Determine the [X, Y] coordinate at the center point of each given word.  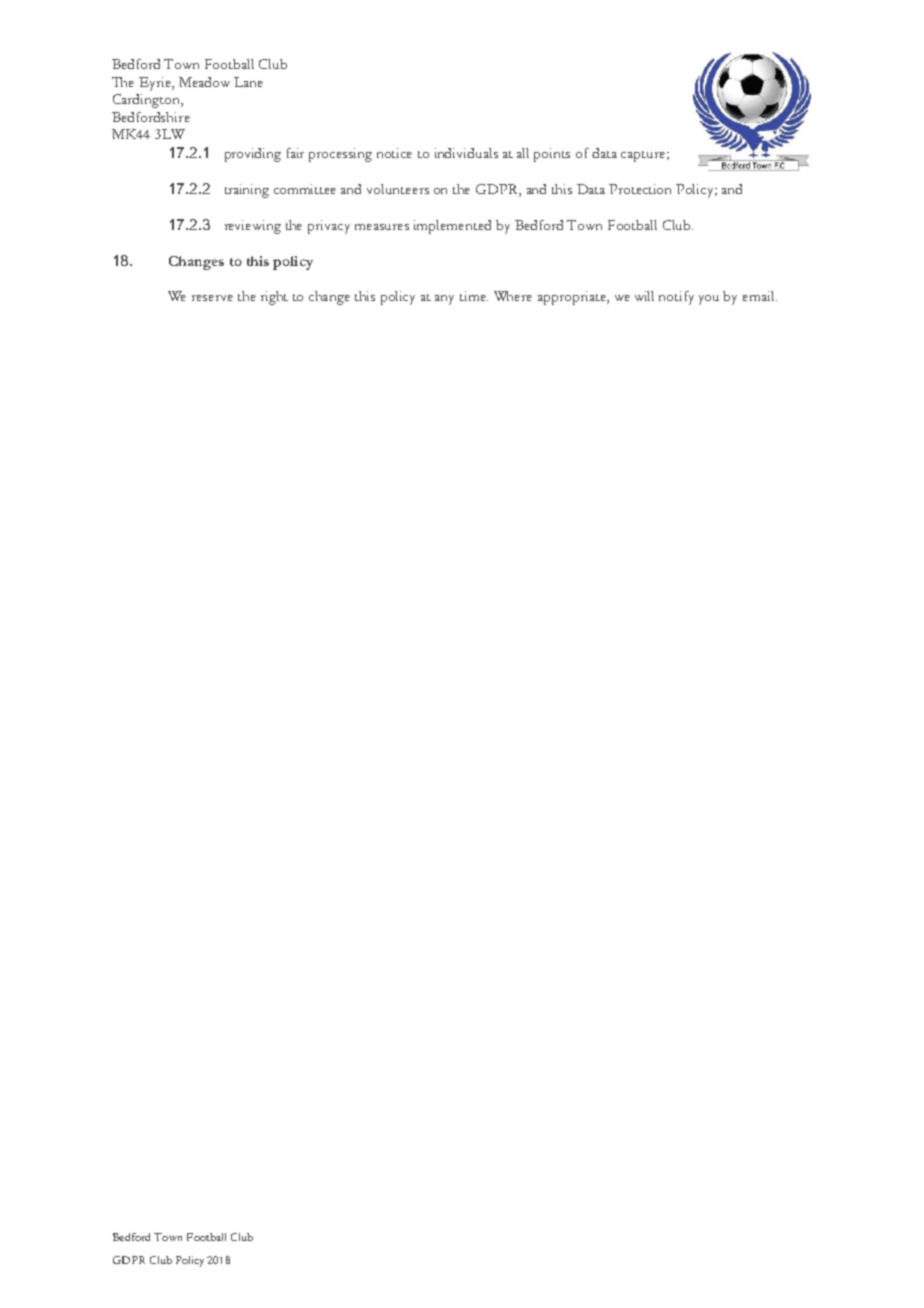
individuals [466, 153]
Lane [248, 82]
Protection [640, 189]
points [552, 155]
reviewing [253, 227]
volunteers [398, 189]
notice [394, 153]
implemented [452, 227]
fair [295, 153]
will [644, 296]
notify [676, 298]
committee [305, 189]
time [474, 296]
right [274, 298]
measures [382, 227]
